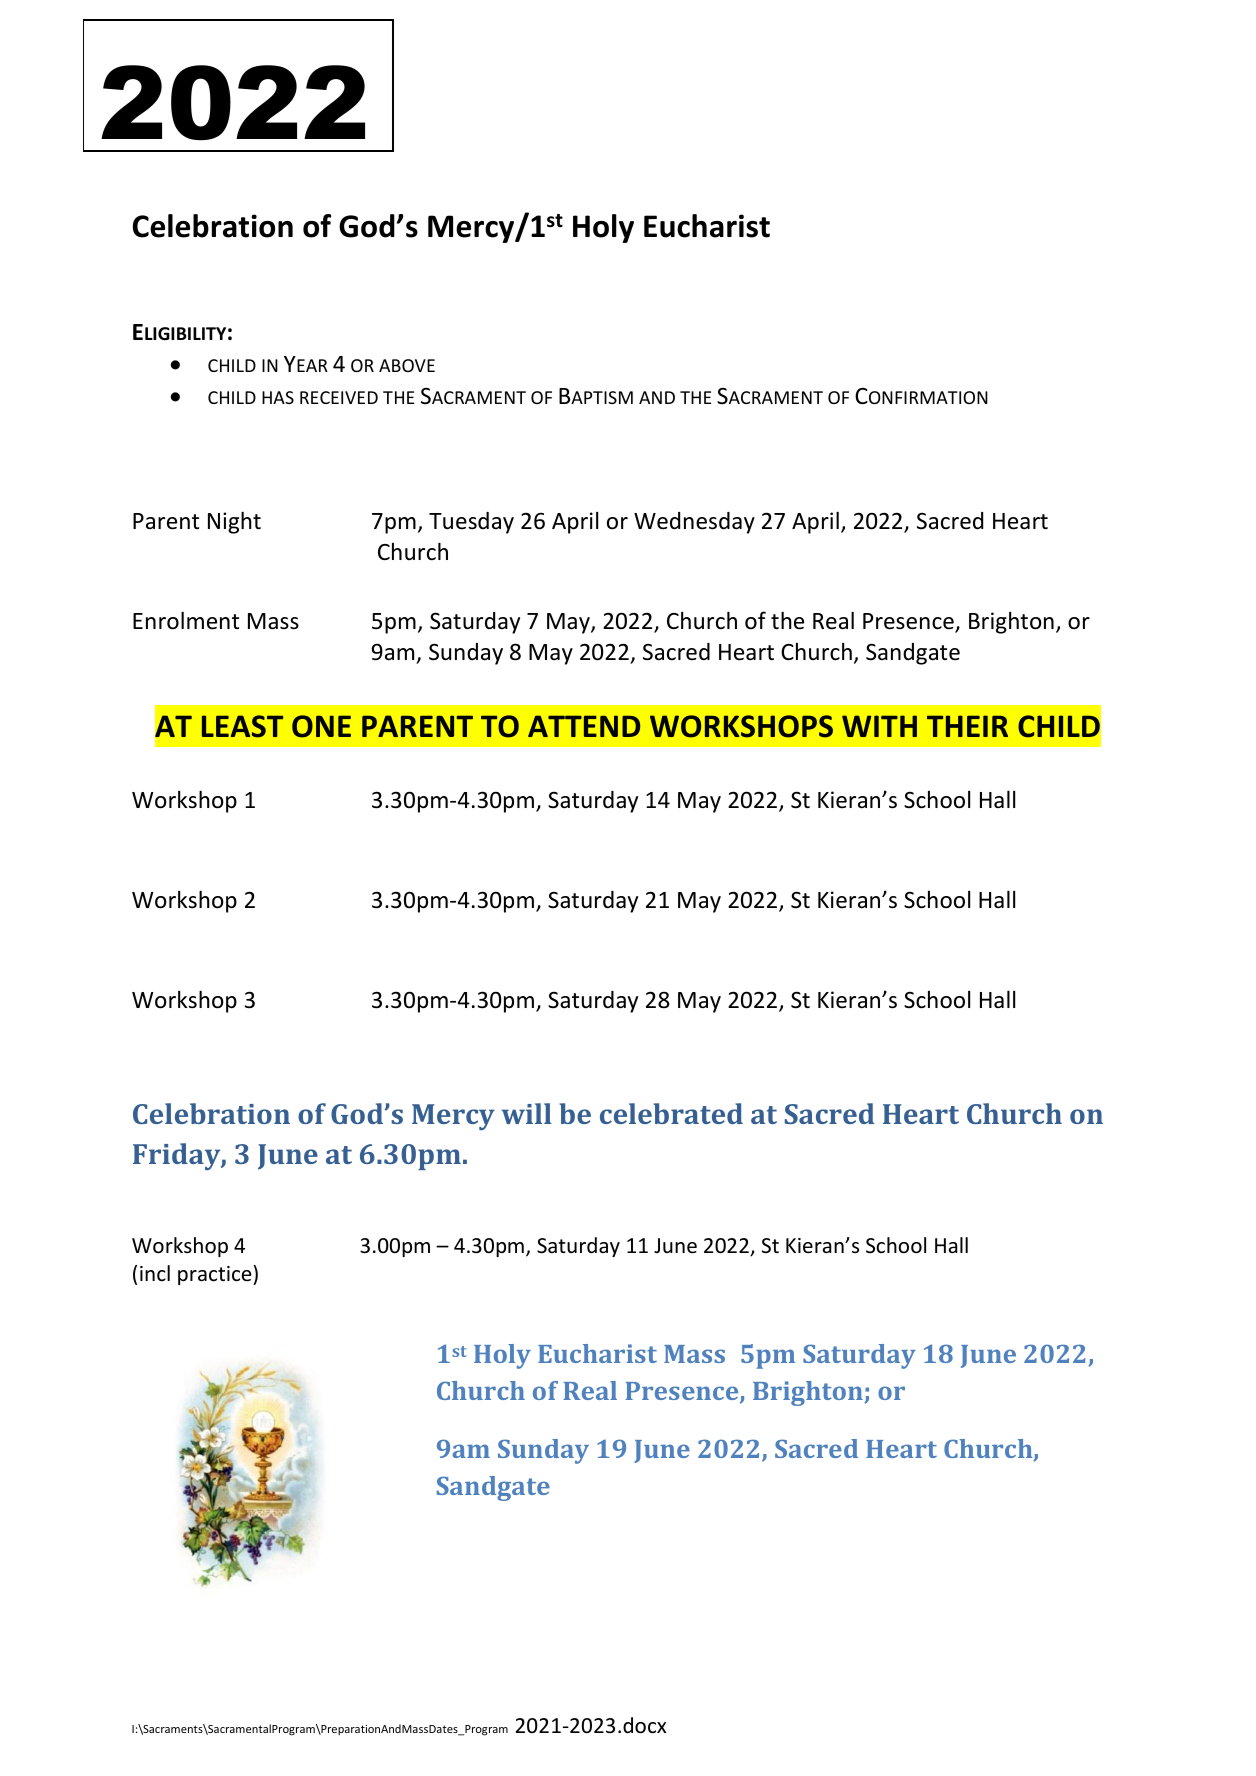 The width and height of the page is (1256, 1776). Describe the element at coordinates (216, 1275) in the page. I see `practice` at that location.
